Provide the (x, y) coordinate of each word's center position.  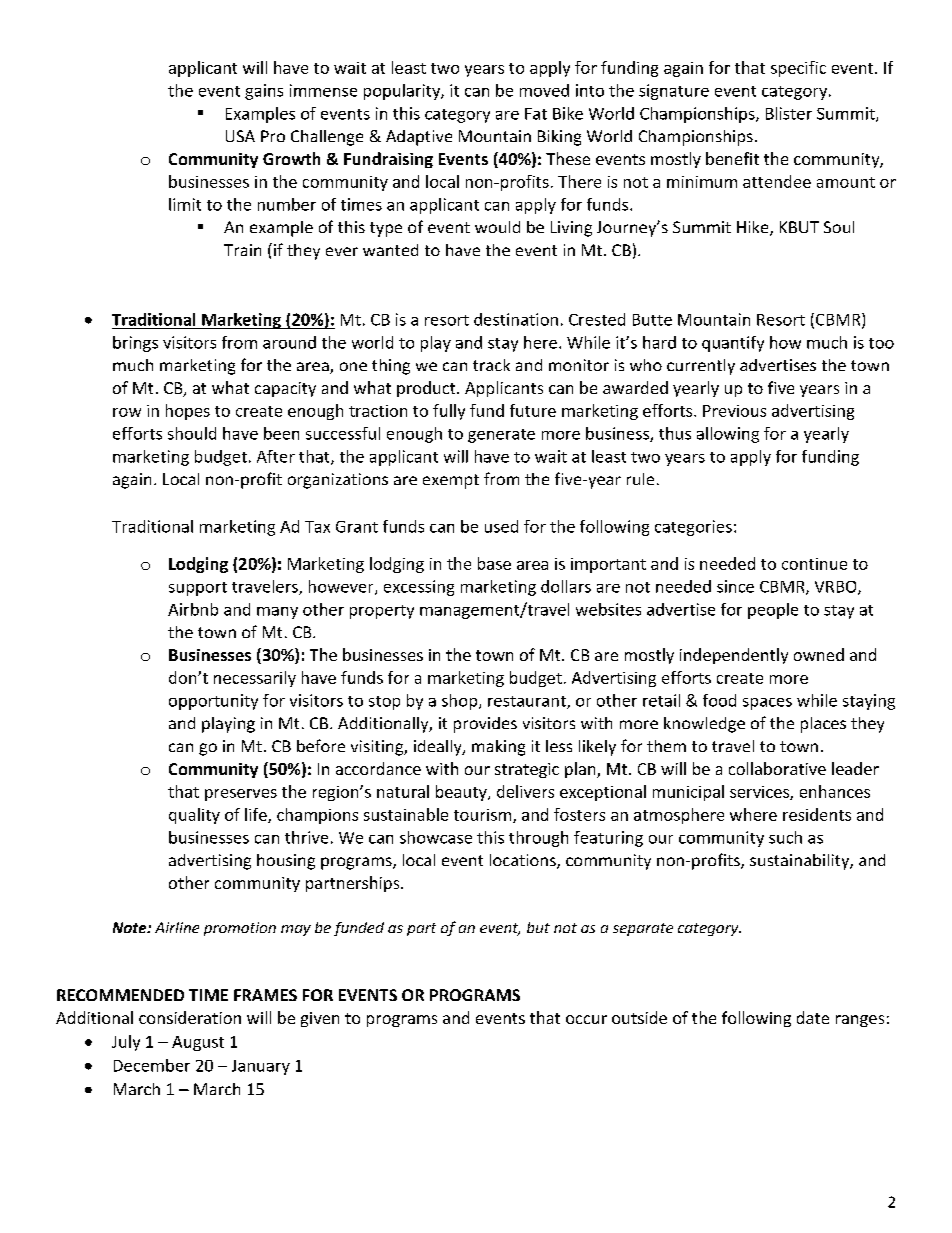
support (198, 589)
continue (814, 564)
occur (586, 1019)
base (494, 563)
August (198, 1043)
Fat (536, 114)
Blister (789, 113)
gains (264, 92)
